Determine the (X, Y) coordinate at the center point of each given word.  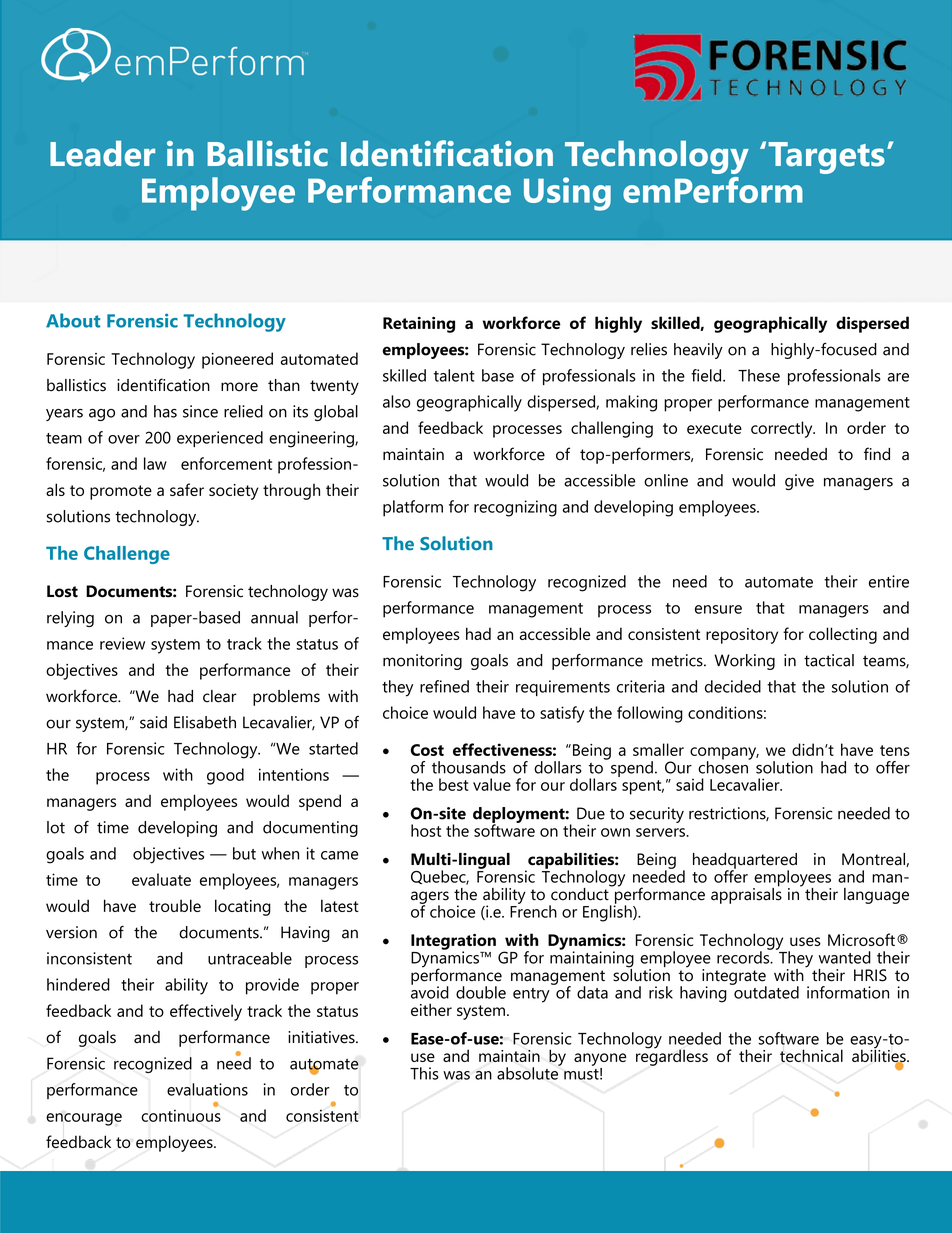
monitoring (422, 662)
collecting (843, 635)
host (426, 830)
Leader (102, 153)
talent (454, 375)
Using (567, 194)
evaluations (207, 1089)
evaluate (161, 879)
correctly (783, 429)
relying (70, 619)
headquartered (745, 862)
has (165, 411)
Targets (826, 158)
